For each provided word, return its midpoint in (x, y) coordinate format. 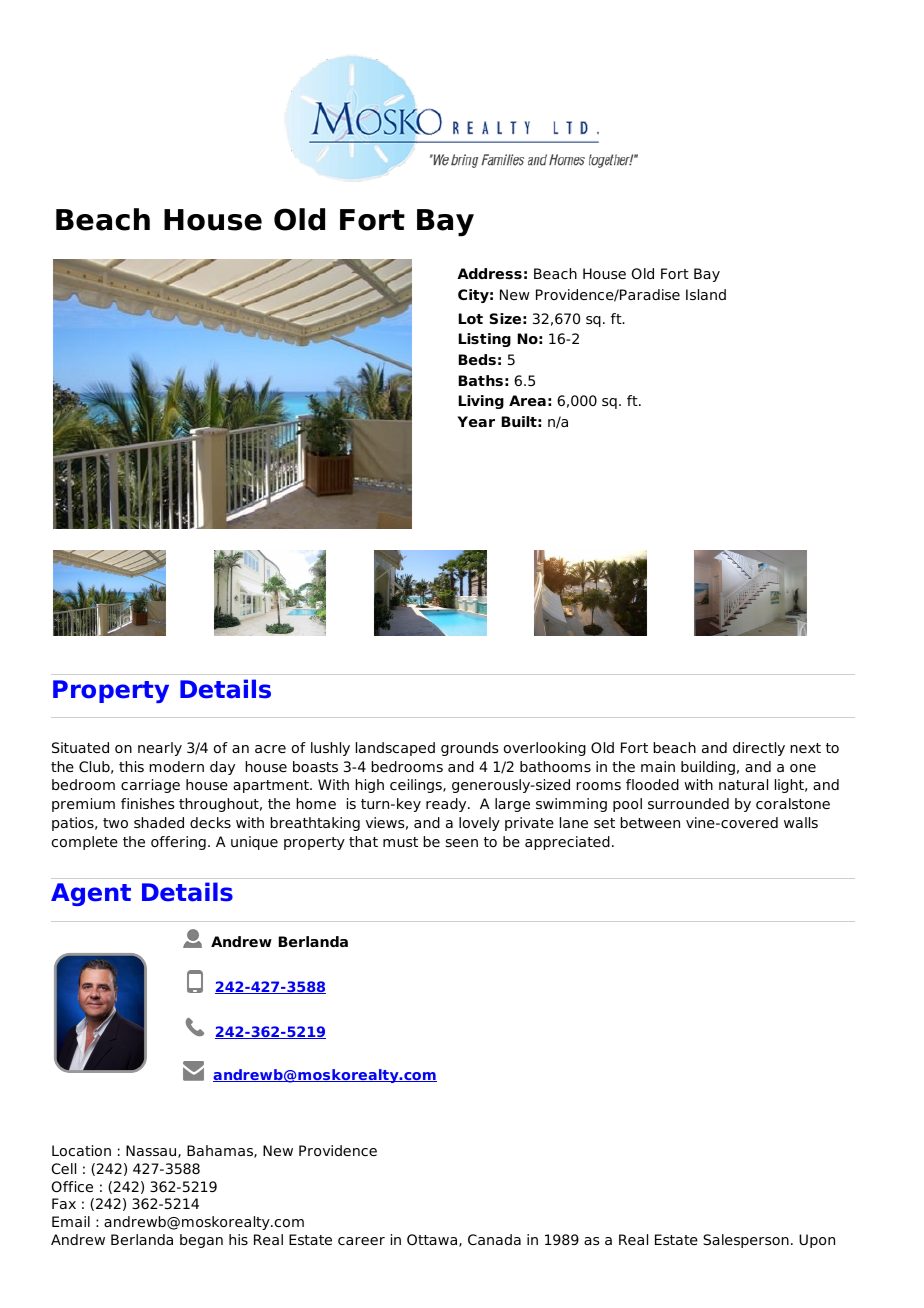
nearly (160, 749)
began (201, 1241)
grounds (470, 749)
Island (706, 294)
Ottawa (432, 1239)
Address (489, 273)
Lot (471, 318)
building (708, 768)
